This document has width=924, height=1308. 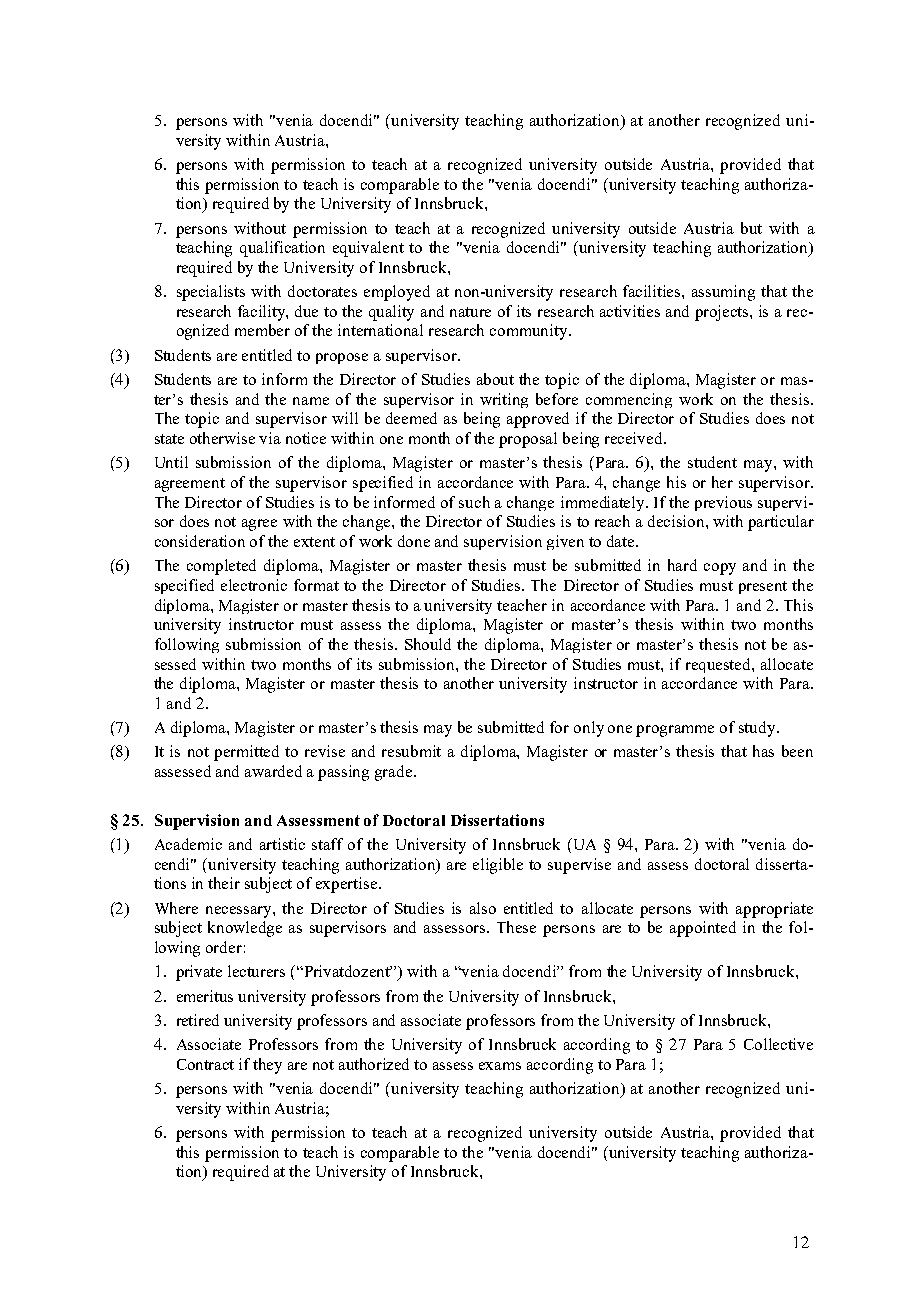 I want to click on awarded, so click(x=273, y=771).
